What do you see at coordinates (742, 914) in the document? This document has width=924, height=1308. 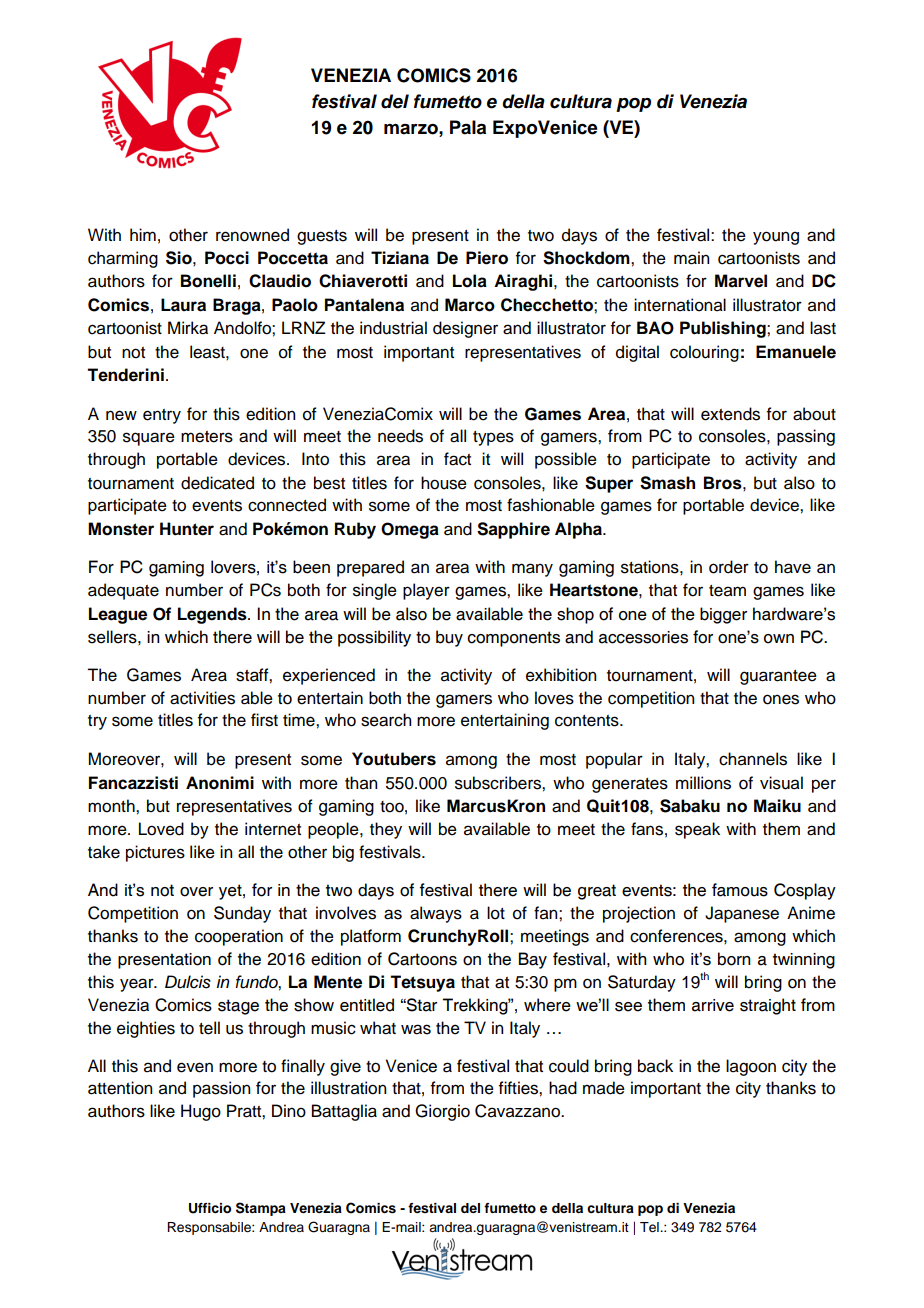 I see `Japanese` at bounding box center [742, 914].
